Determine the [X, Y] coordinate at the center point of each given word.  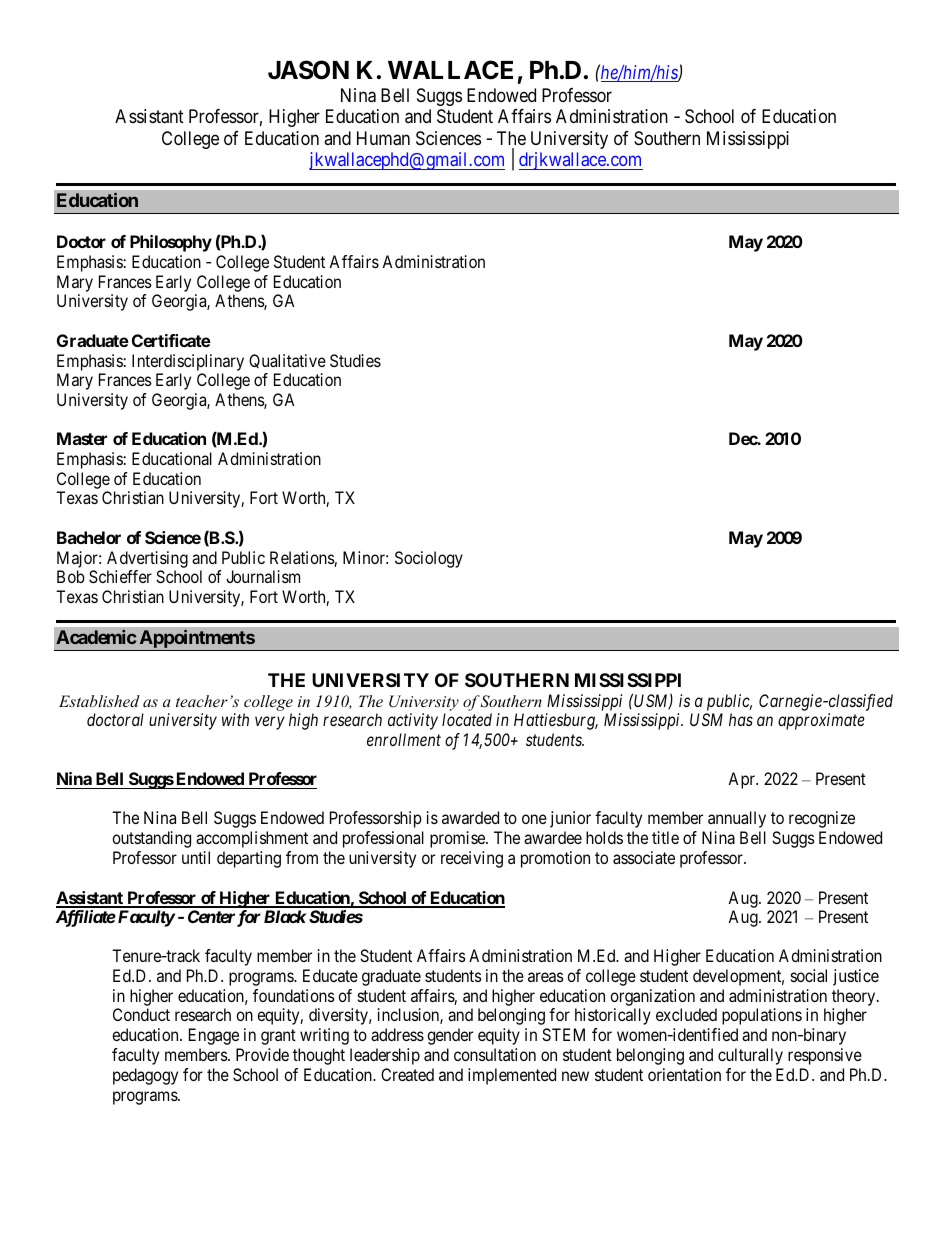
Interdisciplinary [188, 362]
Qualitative [287, 361]
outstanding [151, 839]
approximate [821, 721]
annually [737, 819]
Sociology [429, 559]
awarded [470, 817]
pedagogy [145, 1076]
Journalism [263, 576]
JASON [308, 70]
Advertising [147, 559]
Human [383, 138]
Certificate [171, 340]
